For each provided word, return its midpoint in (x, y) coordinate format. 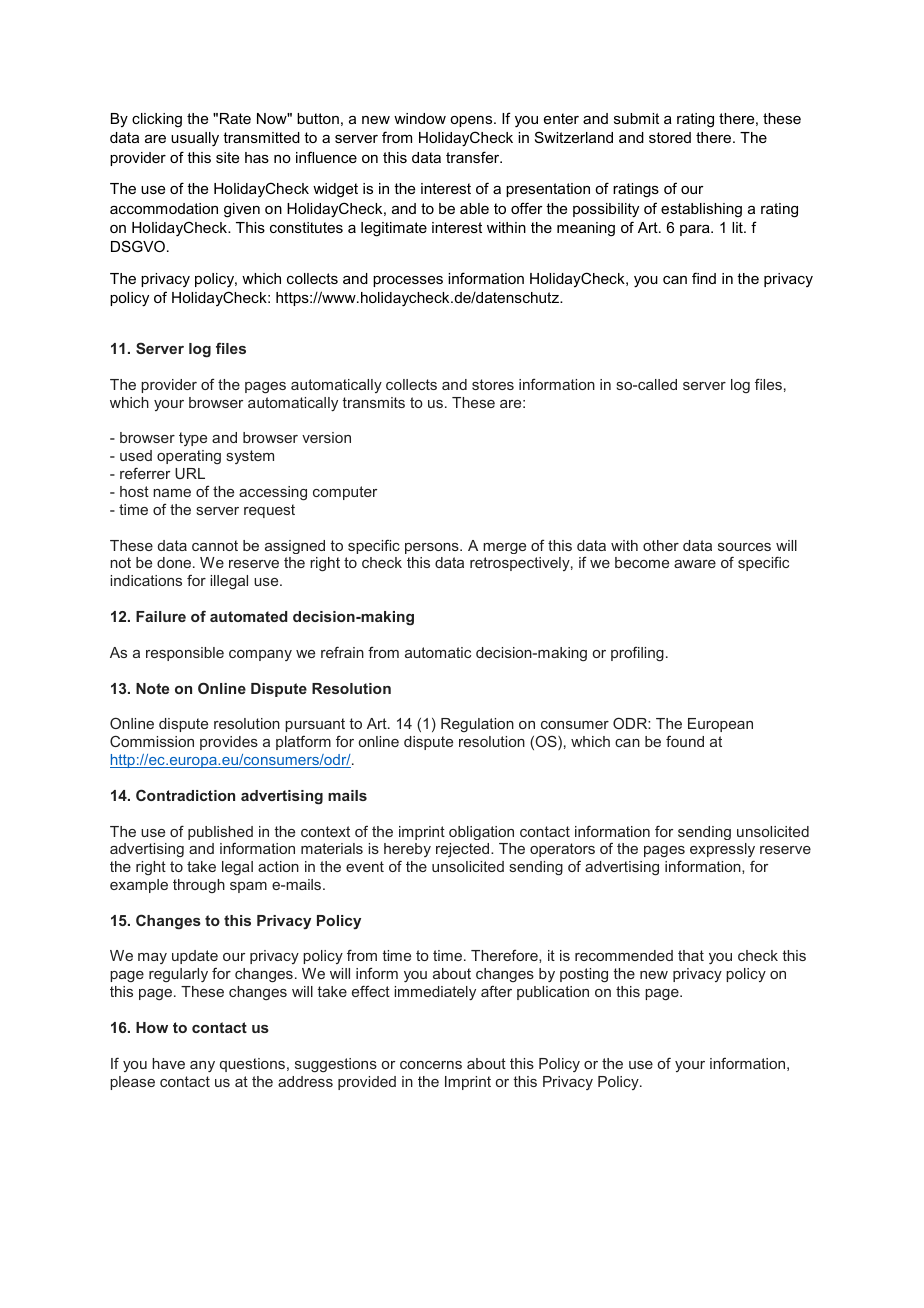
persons (433, 548)
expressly (722, 850)
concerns (431, 1065)
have (168, 1063)
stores (493, 384)
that (691, 955)
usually (195, 139)
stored (670, 137)
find (704, 278)
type (193, 439)
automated (248, 616)
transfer (474, 157)
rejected (464, 850)
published (220, 834)
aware (695, 564)
